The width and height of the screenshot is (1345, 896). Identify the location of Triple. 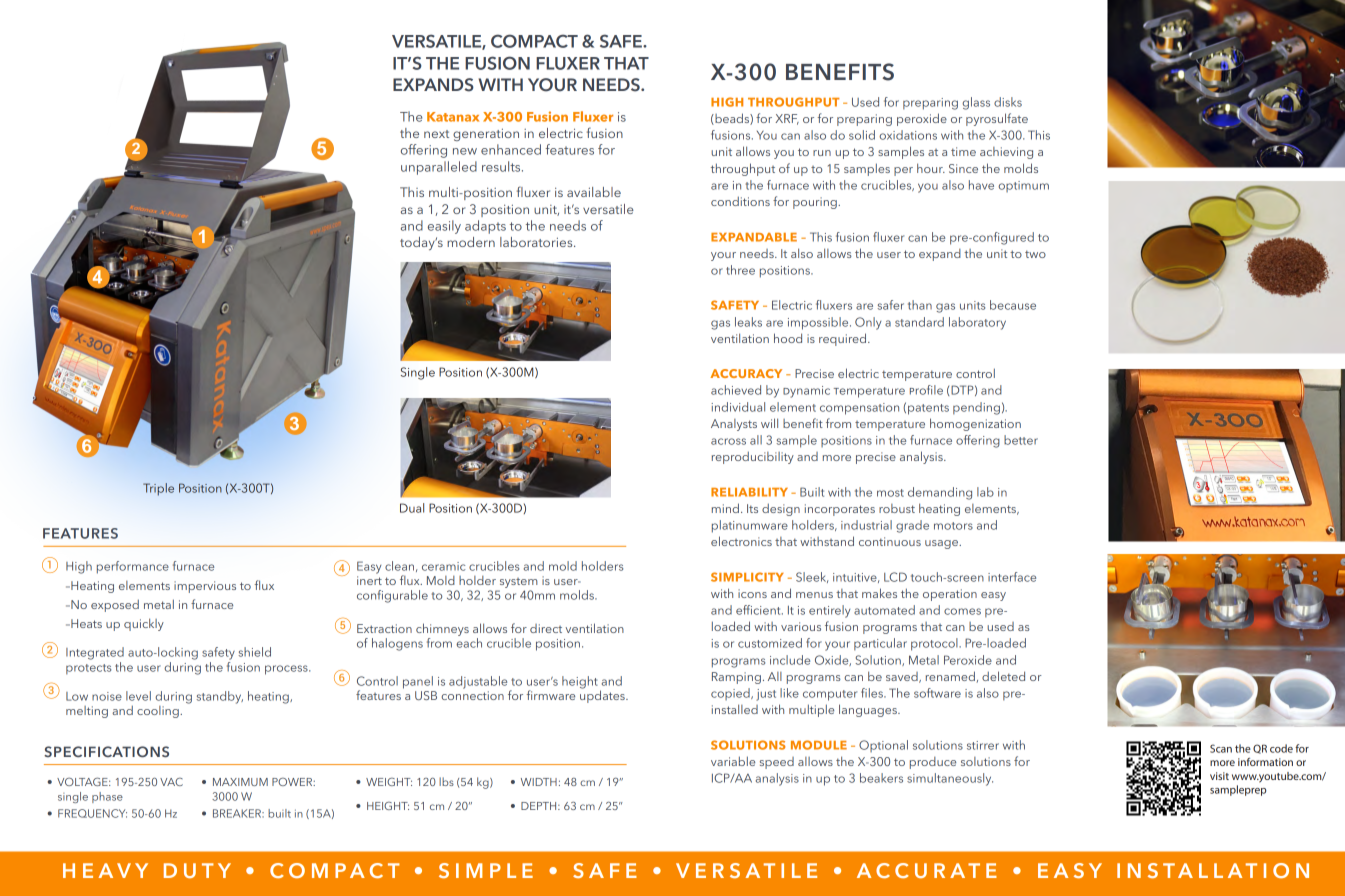
(158, 489).
